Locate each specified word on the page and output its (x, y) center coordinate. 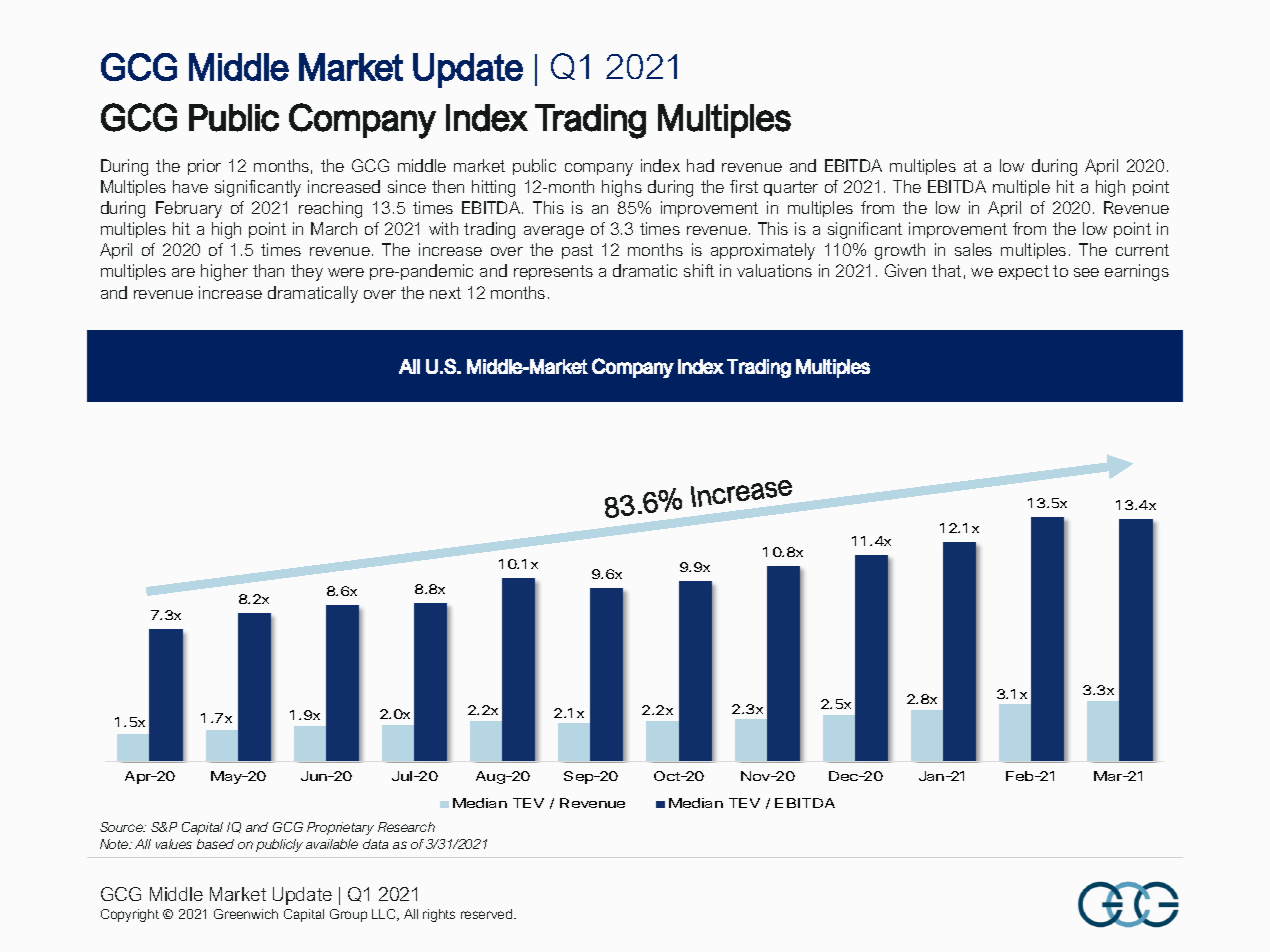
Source (122, 827)
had (700, 165)
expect (1024, 272)
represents (553, 272)
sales (973, 249)
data (375, 844)
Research (406, 827)
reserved (488, 914)
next (445, 293)
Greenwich (246, 914)
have (190, 186)
